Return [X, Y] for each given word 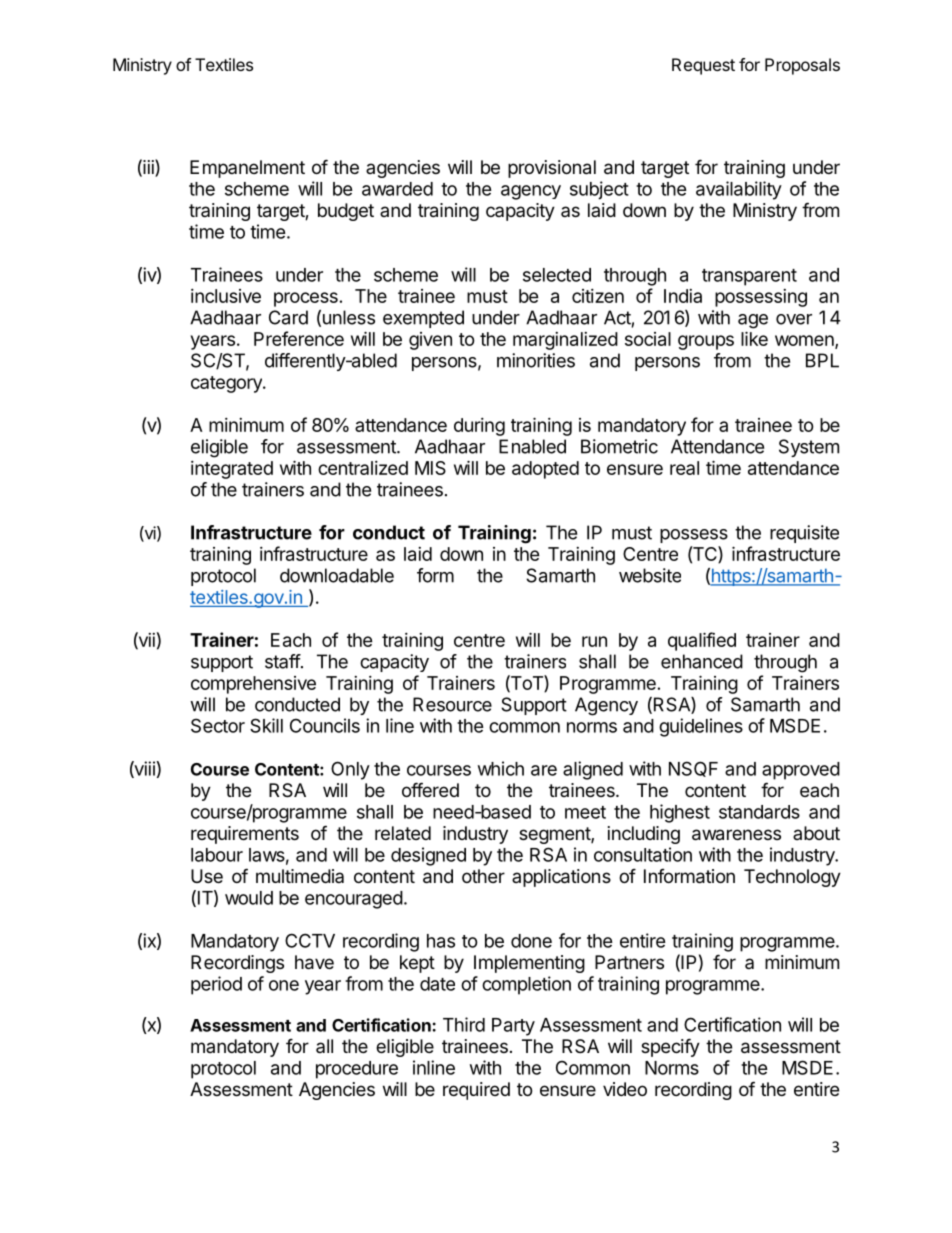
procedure [357, 1070]
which [501, 768]
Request [703, 66]
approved [801, 771]
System [809, 448]
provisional [552, 169]
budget [346, 212]
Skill [266, 725]
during [479, 427]
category [227, 384]
